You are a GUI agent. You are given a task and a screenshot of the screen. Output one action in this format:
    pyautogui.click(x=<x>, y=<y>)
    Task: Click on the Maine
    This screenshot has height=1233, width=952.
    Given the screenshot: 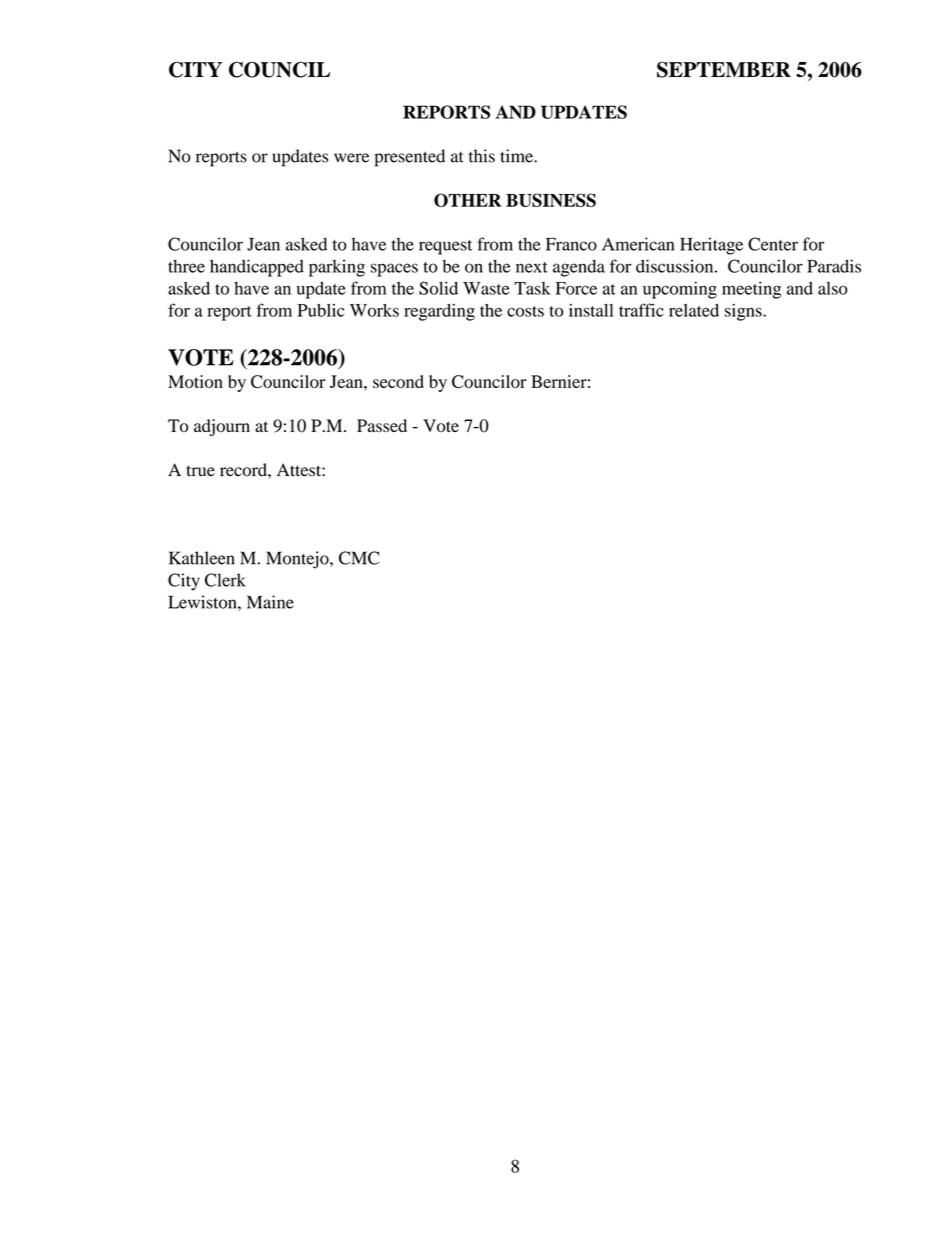 What is the action you would take?
    pyautogui.click(x=270, y=602)
